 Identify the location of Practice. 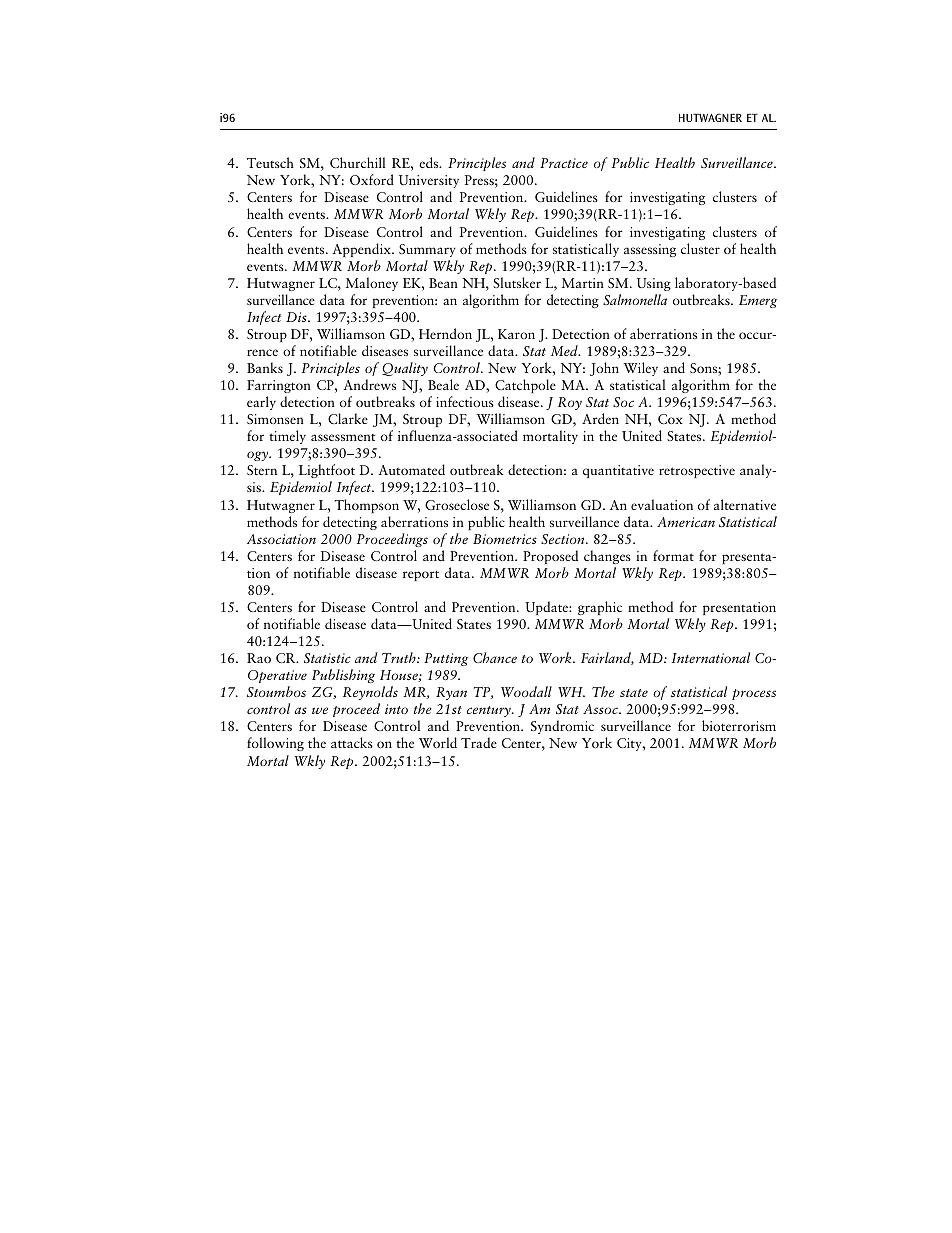
(564, 163).
